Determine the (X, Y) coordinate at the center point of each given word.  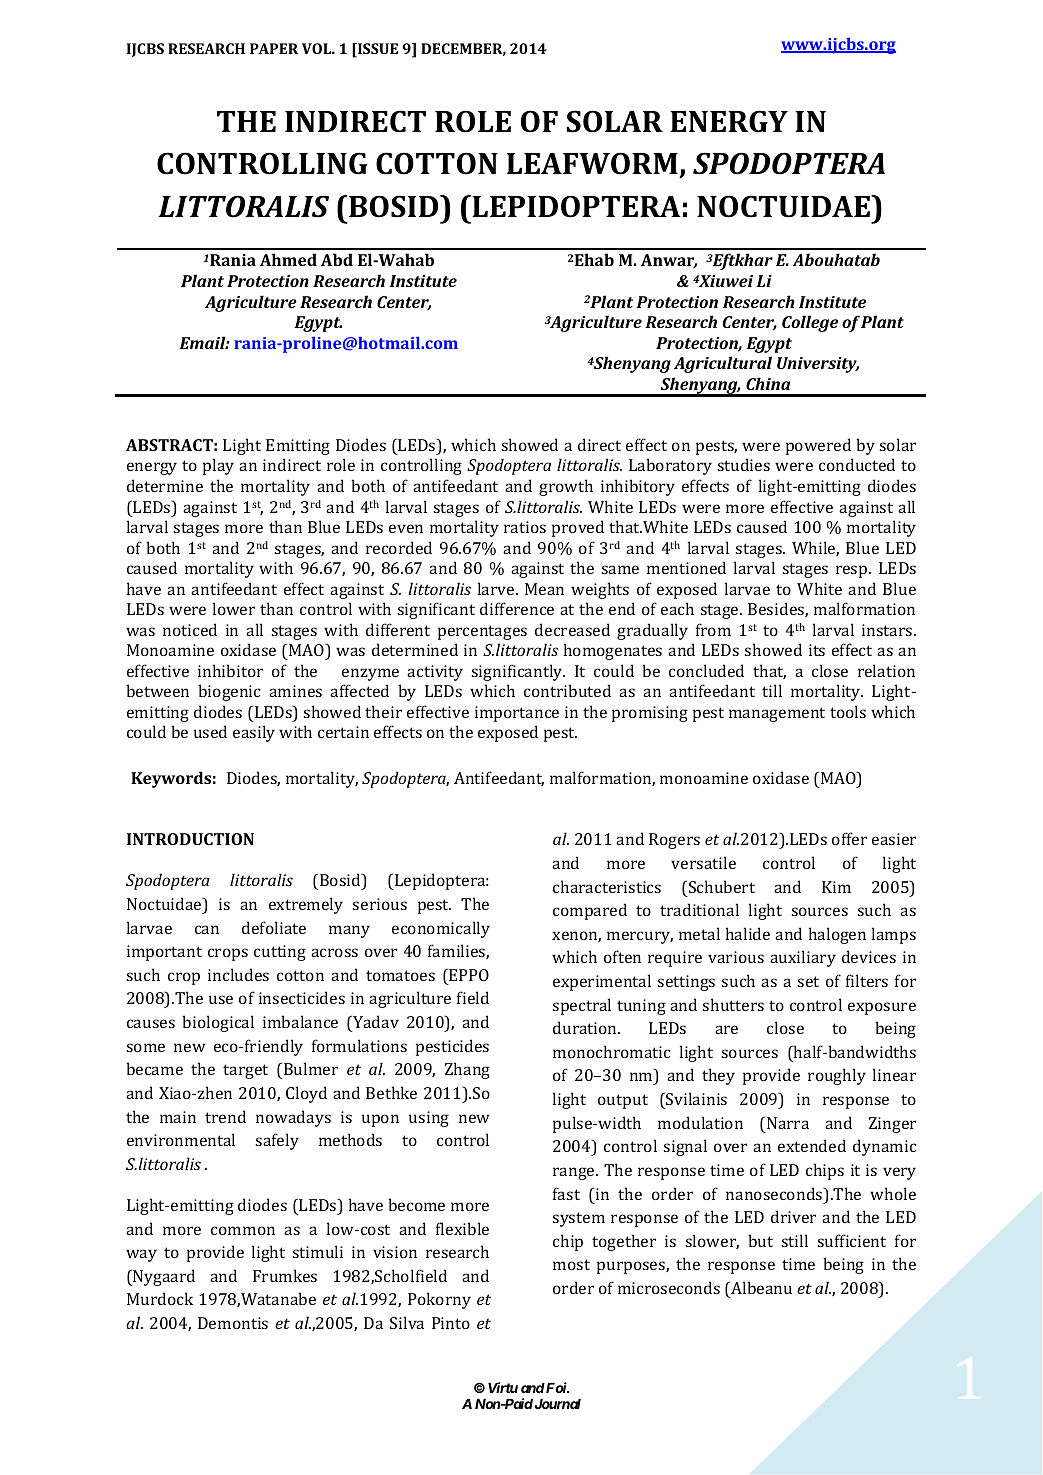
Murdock (160, 1298)
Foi (556, 1387)
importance (517, 714)
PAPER (274, 48)
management (777, 714)
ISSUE (377, 50)
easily (254, 733)
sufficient (852, 1240)
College (810, 323)
